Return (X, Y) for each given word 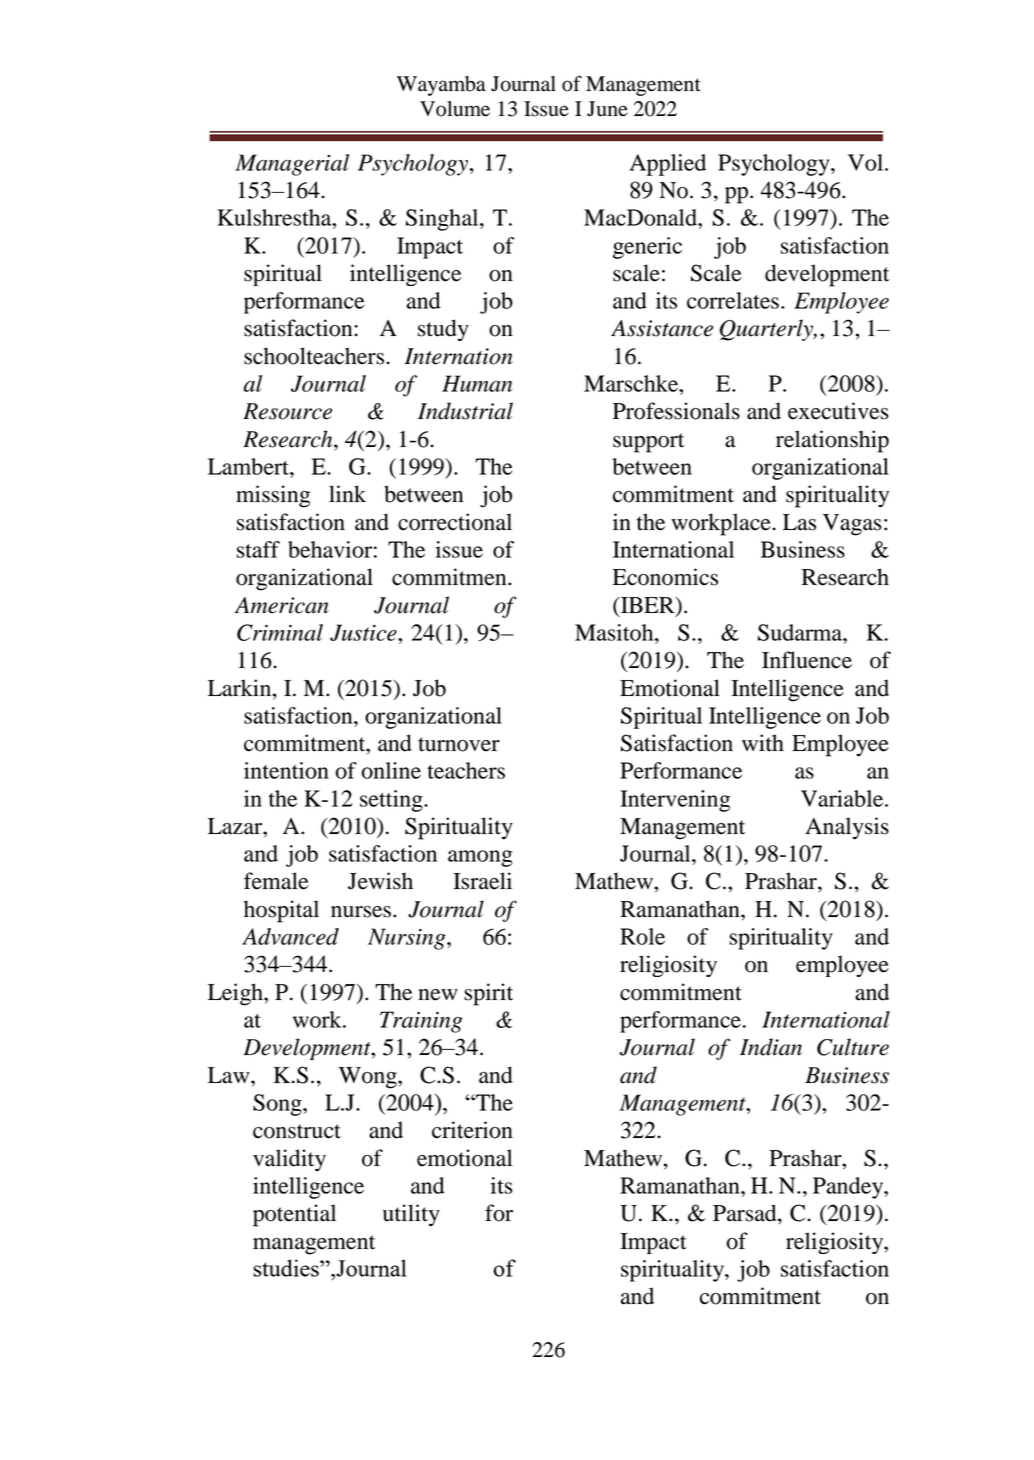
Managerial (292, 165)
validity (289, 1160)
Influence (807, 660)
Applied (667, 165)
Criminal (280, 632)
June (607, 109)
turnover (459, 744)
